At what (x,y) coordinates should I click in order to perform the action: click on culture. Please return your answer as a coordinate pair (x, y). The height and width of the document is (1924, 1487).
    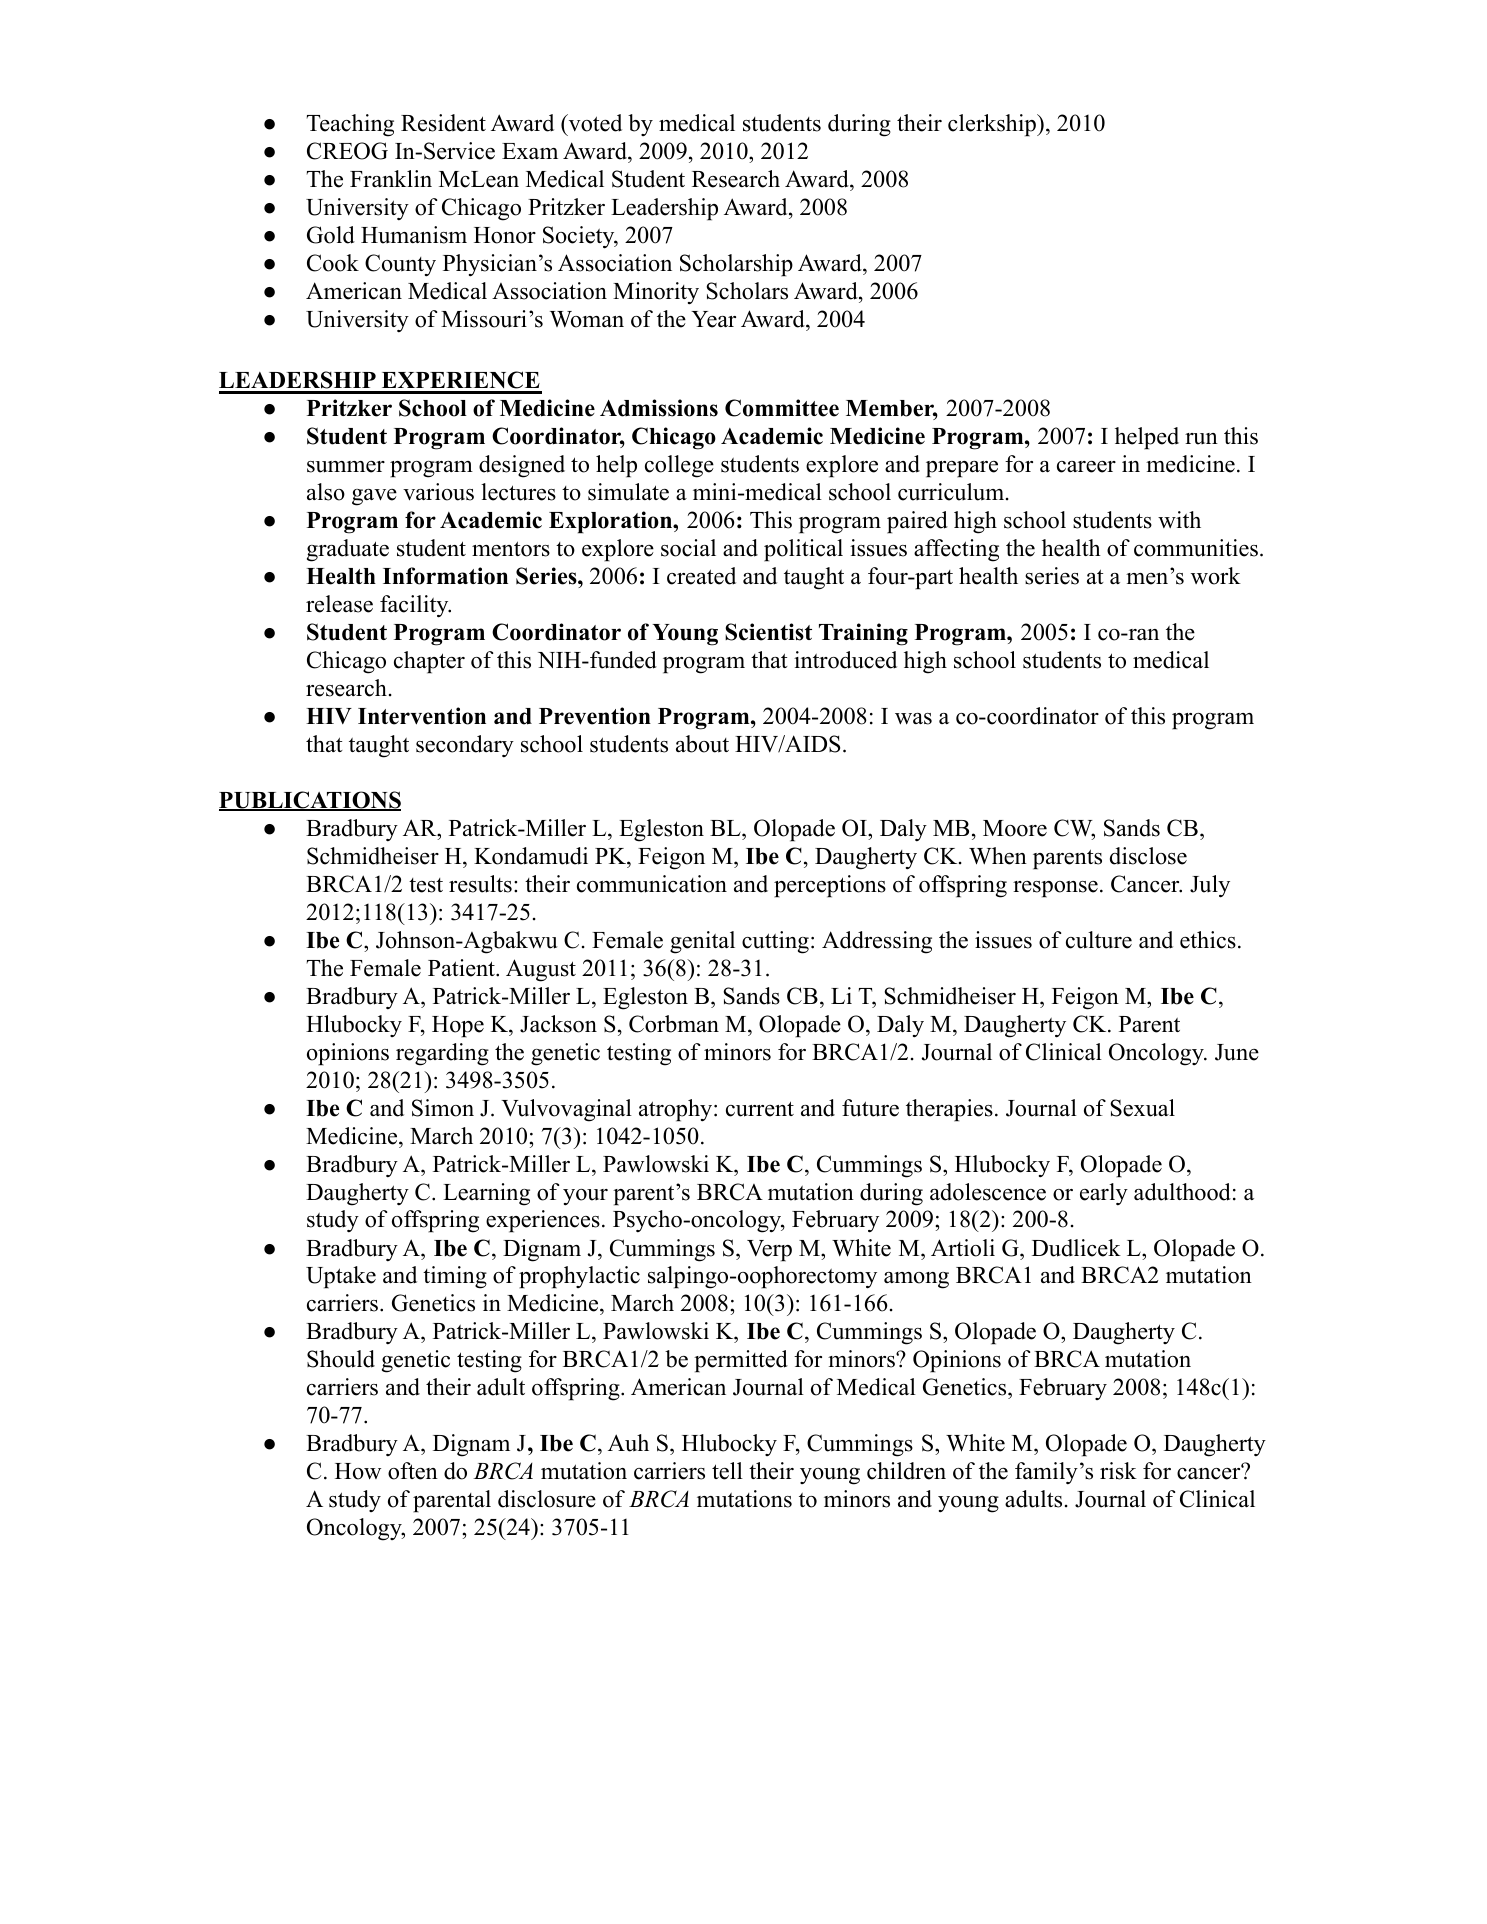
    Looking at the image, I should click on (1099, 940).
